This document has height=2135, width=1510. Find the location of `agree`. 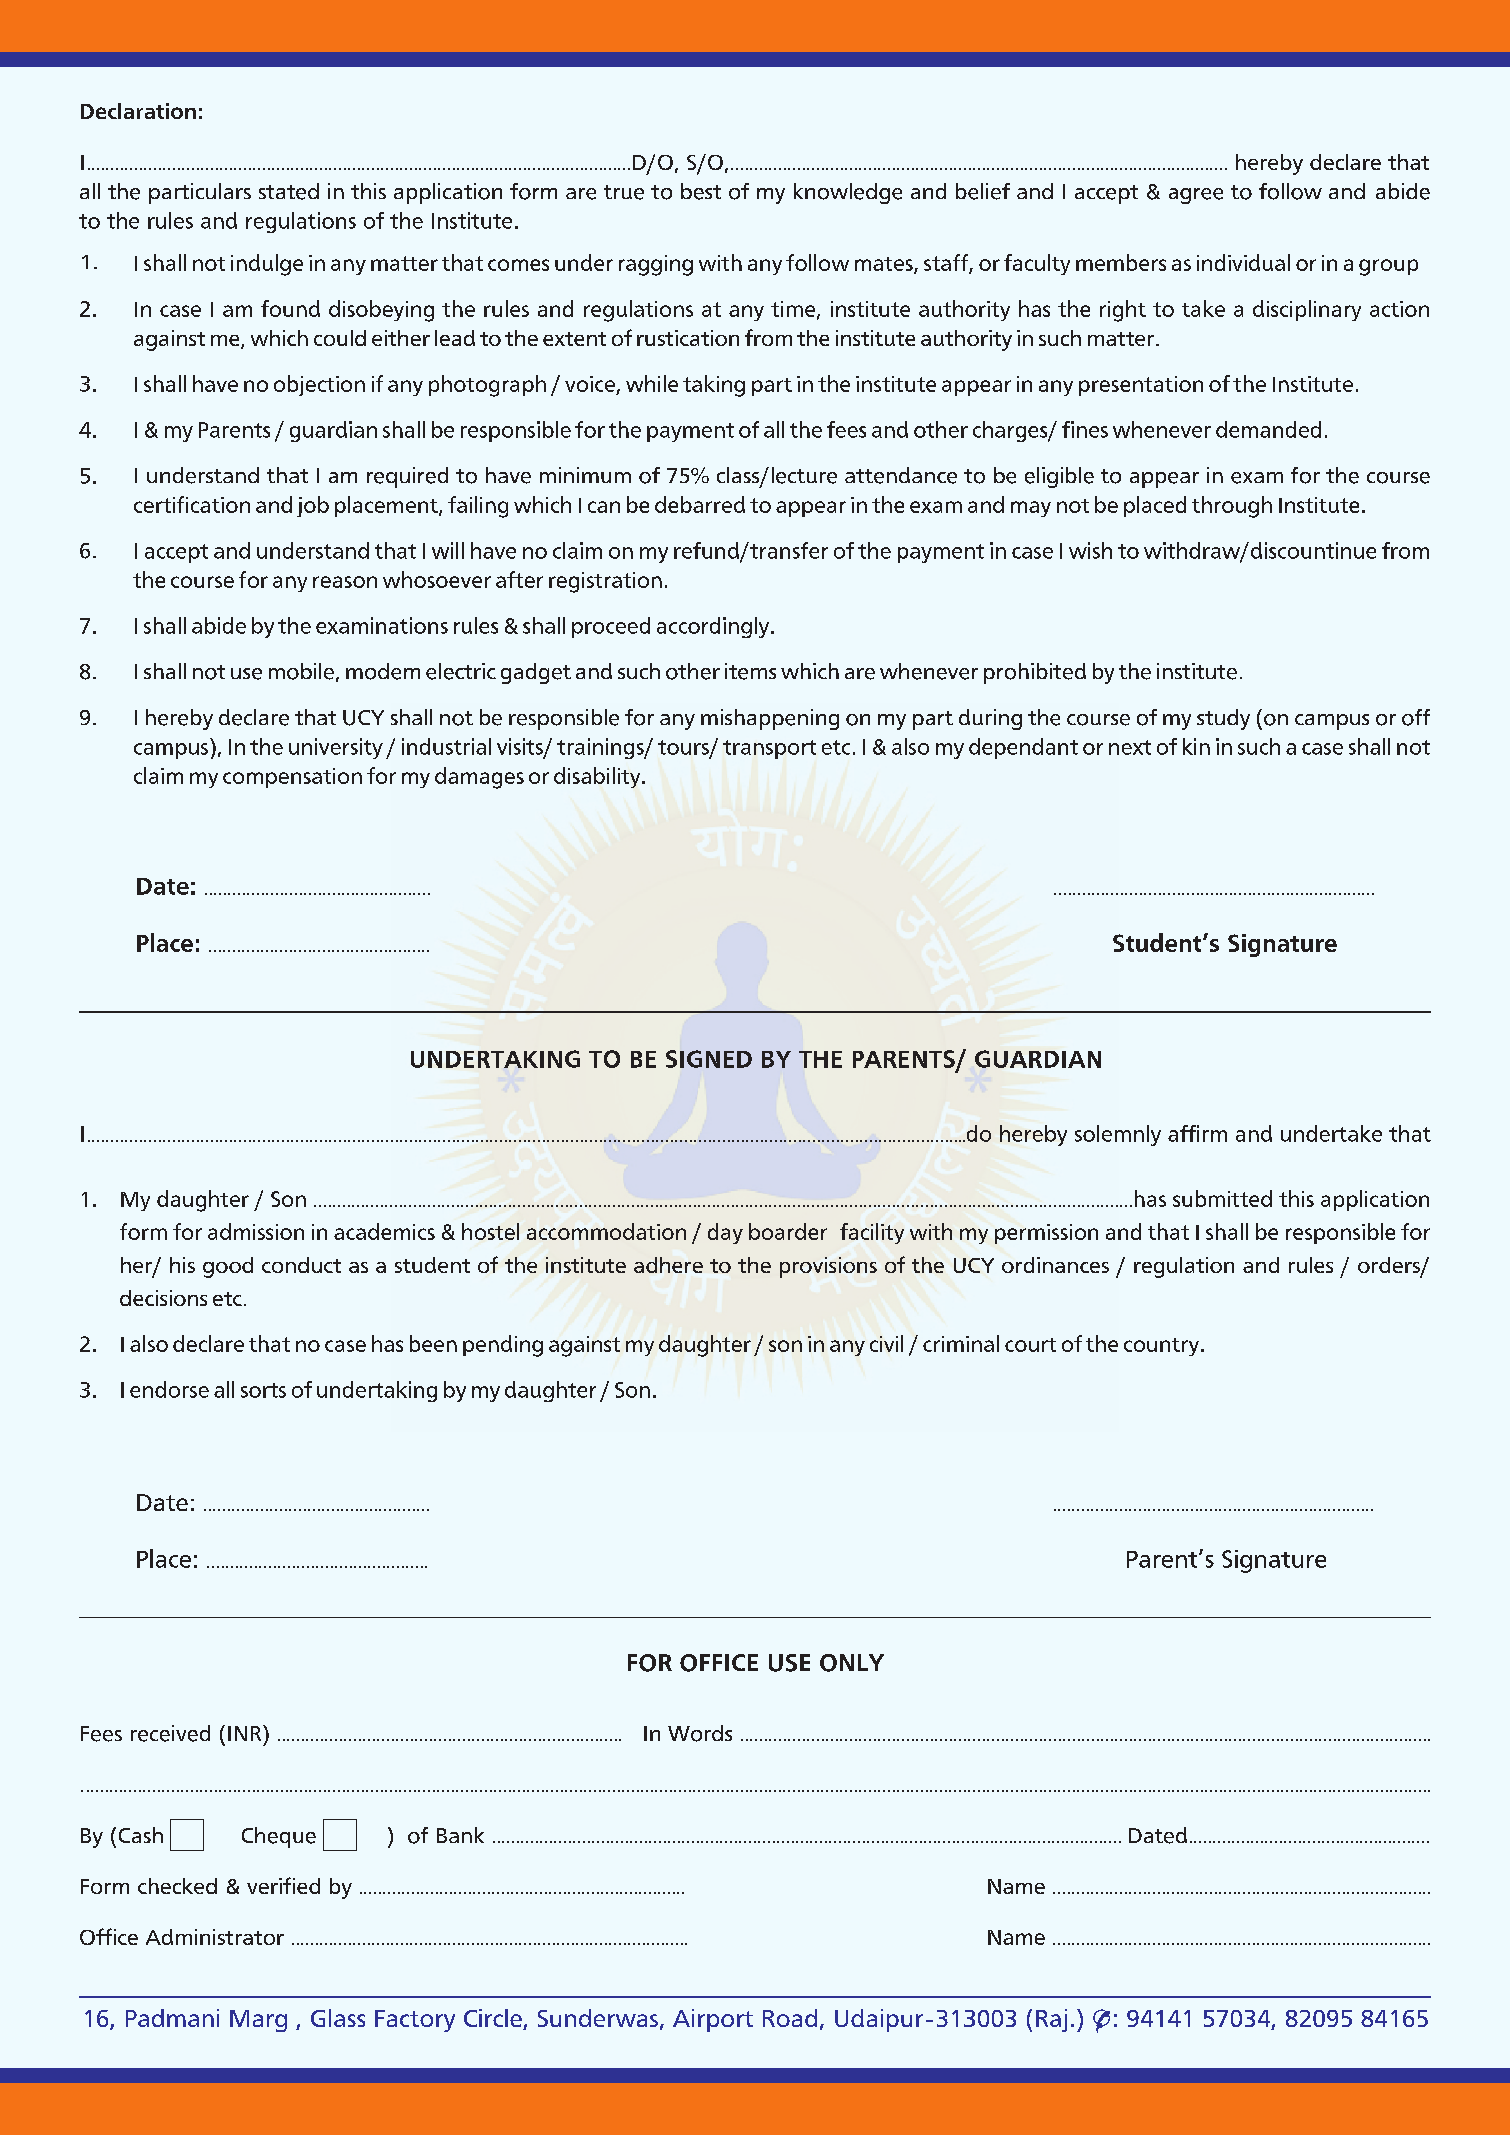

agree is located at coordinates (1196, 196).
